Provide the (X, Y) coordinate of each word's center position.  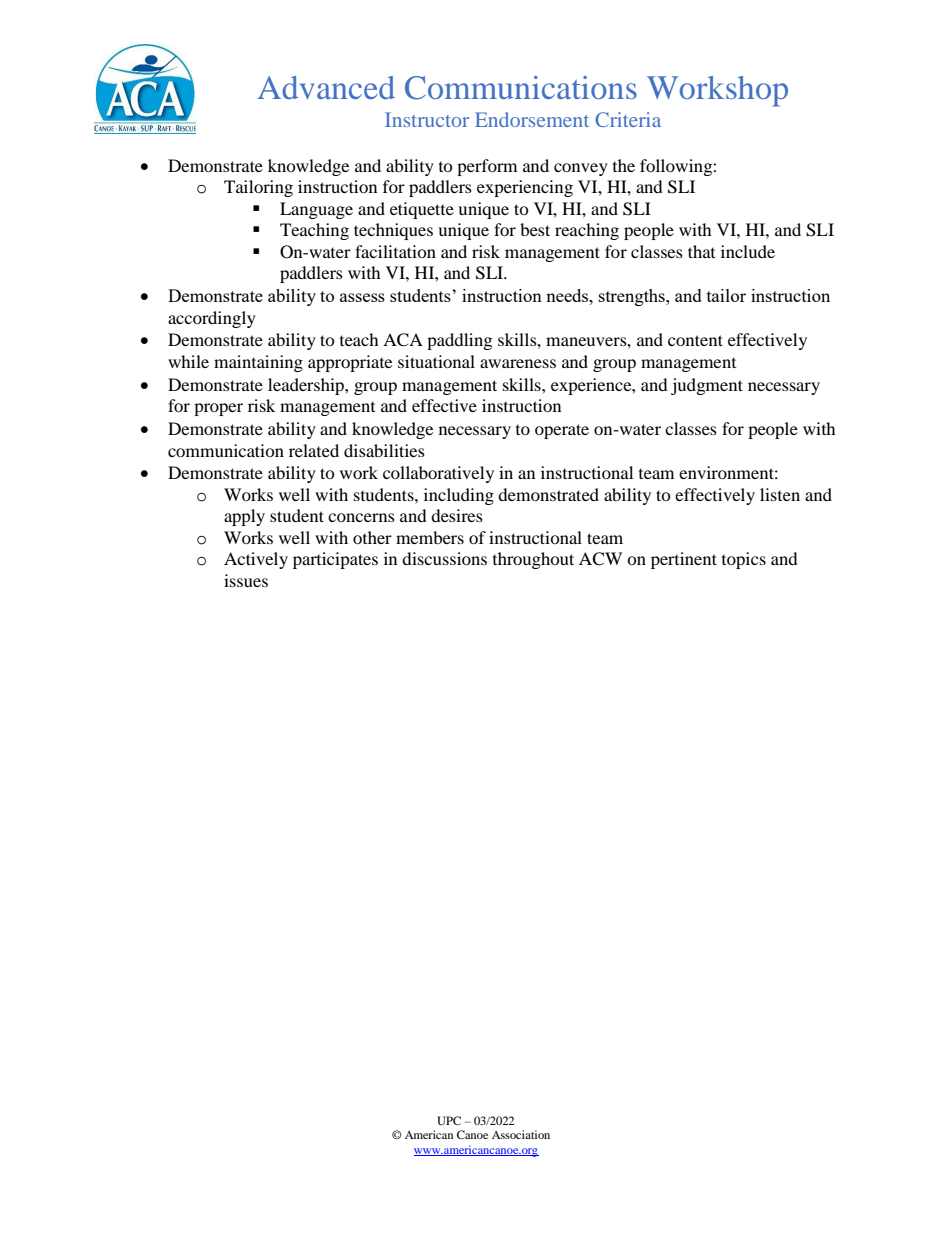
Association (521, 1134)
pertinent (684, 560)
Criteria (628, 119)
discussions (444, 558)
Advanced (326, 87)
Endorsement (532, 119)
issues (246, 580)
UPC (449, 1120)
